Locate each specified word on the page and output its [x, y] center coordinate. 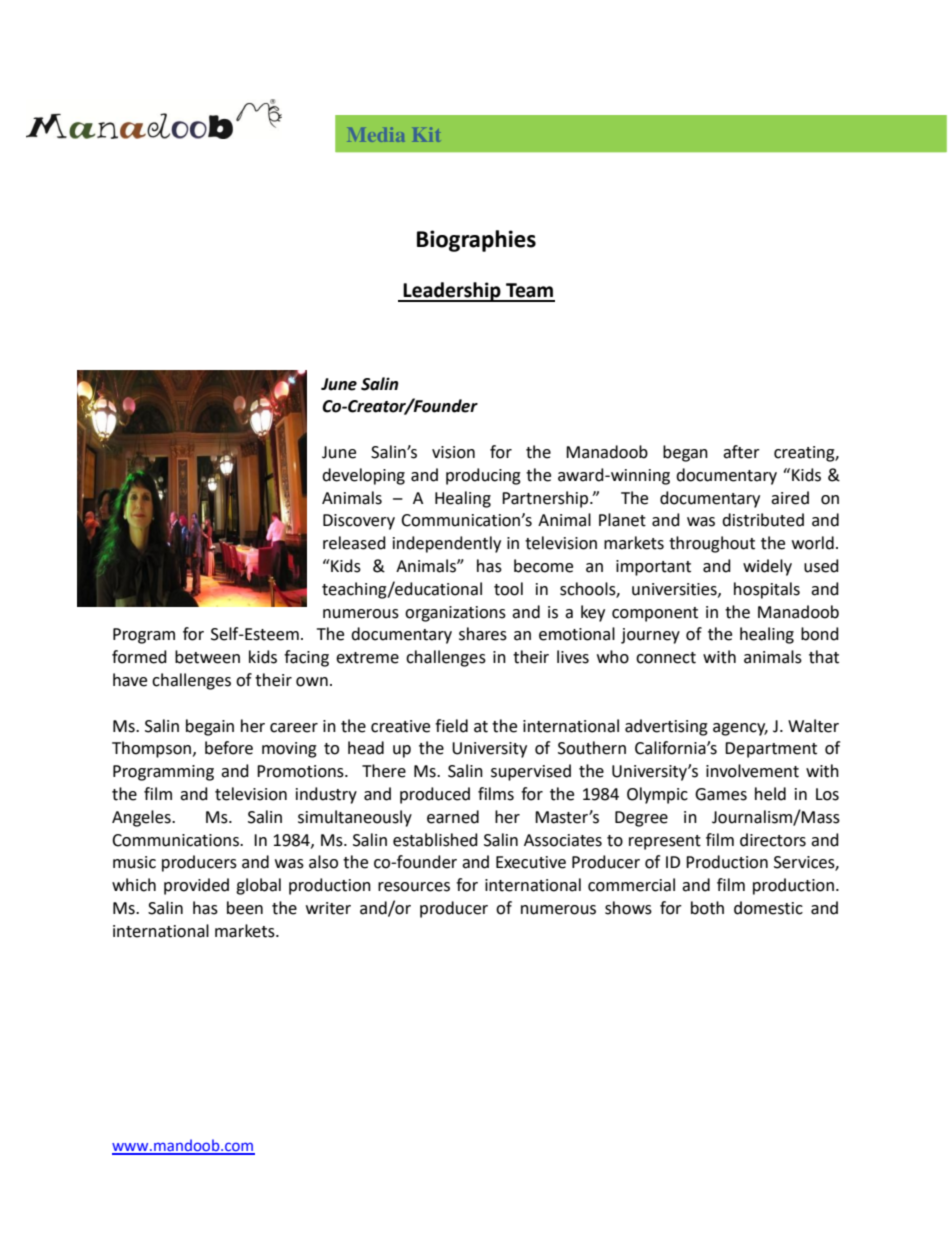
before [229, 748]
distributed [763, 520]
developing [363, 476]
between [207, 657]
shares [483, 634]
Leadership [452, 292]
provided [196, 886]
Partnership [546, 499]
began [685, 453]
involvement [752, 771]
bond [820, 634]
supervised [531, 772]
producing [483, 476]
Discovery [359, 522]
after [741, 452]
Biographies [476, 241]
